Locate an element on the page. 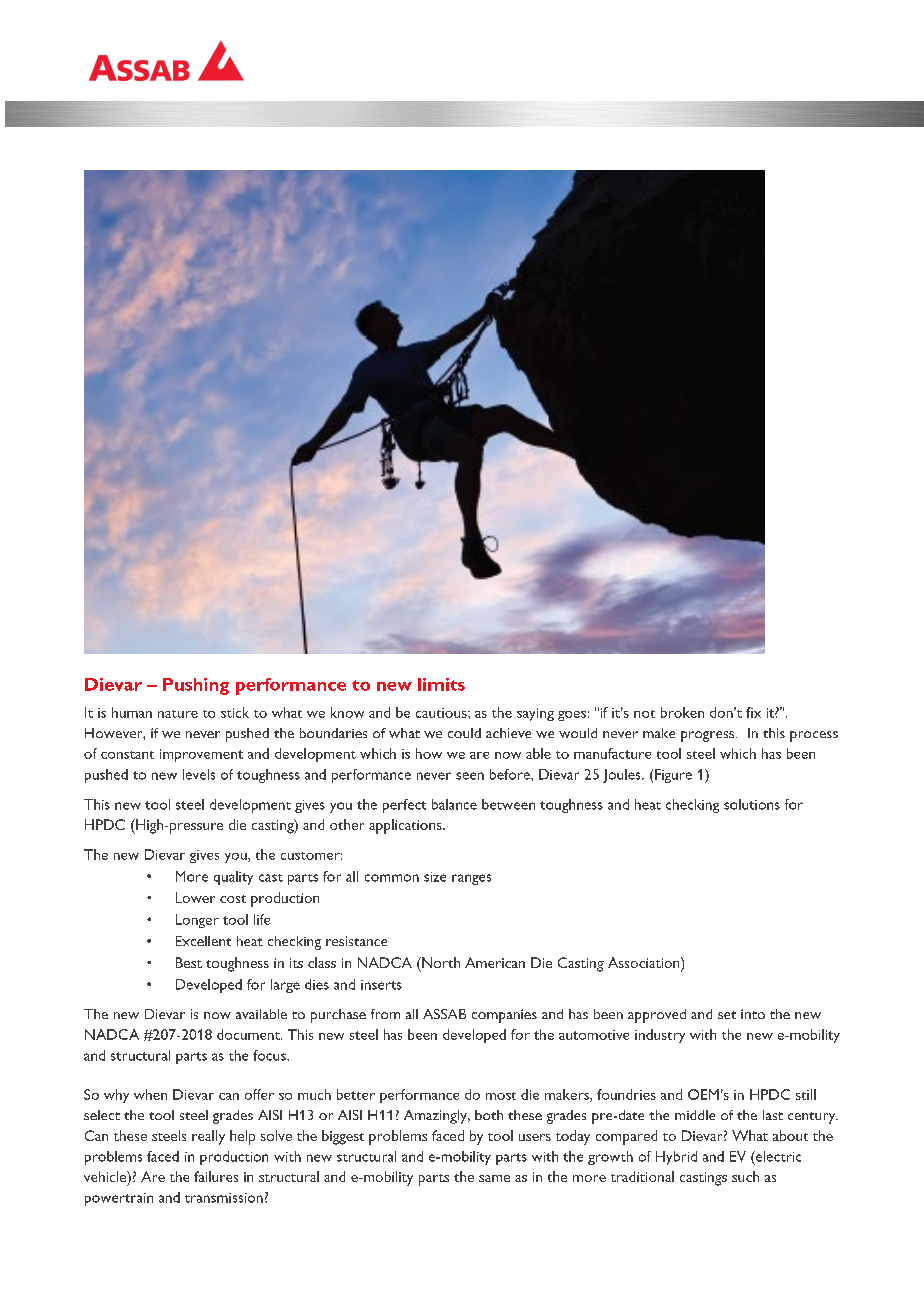  fix is located at coordinates (753, 712).
